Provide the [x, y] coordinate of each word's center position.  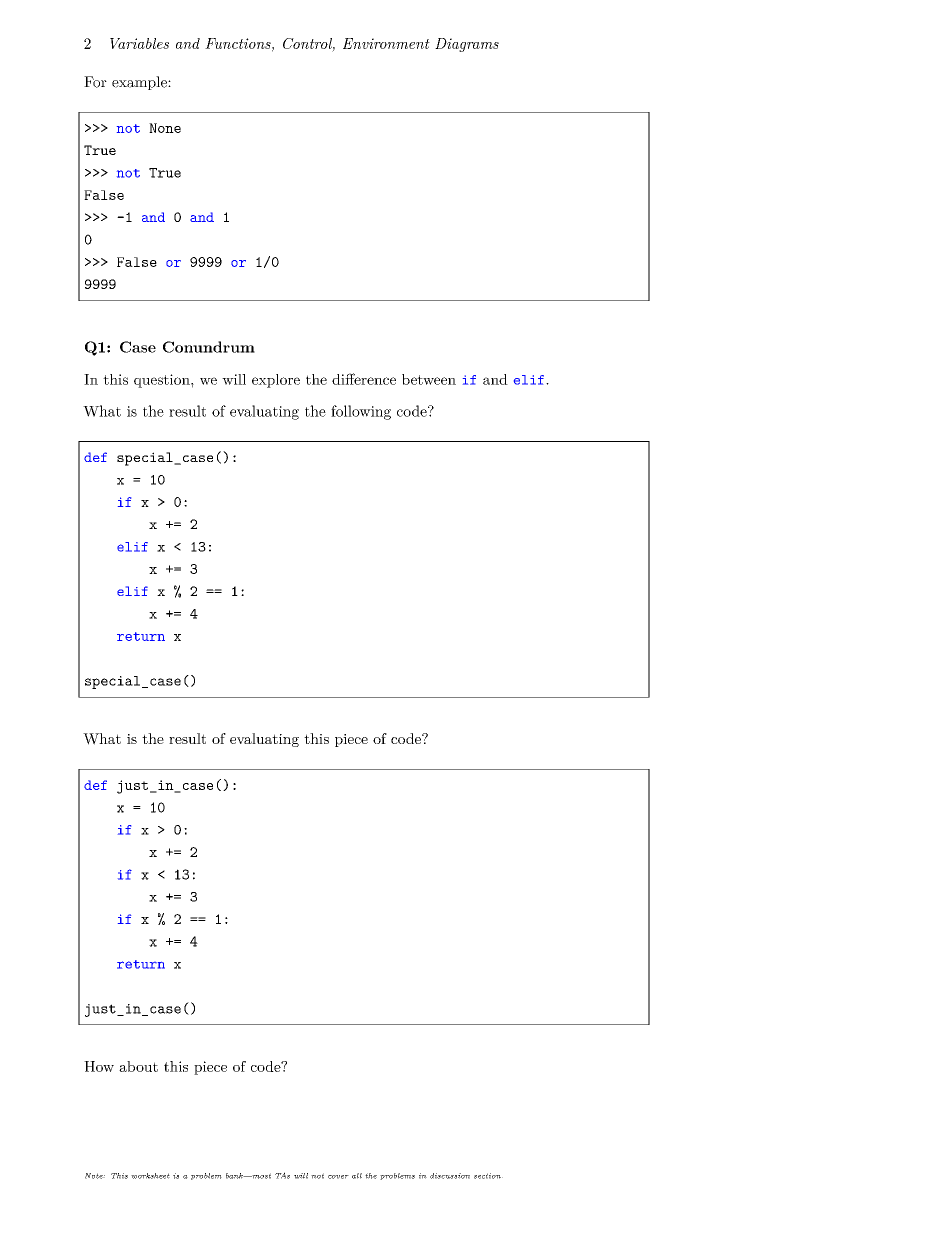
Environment [386, 43]
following [361, 412]
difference [364, 379]
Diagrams [467, 45]
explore [276, 381]
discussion [450, 1176]
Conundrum [209, 347]
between [429, 379]
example [140, 83]
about [138, 1066]
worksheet [150, 1176]
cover [338, 1177]
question [163, 381]
